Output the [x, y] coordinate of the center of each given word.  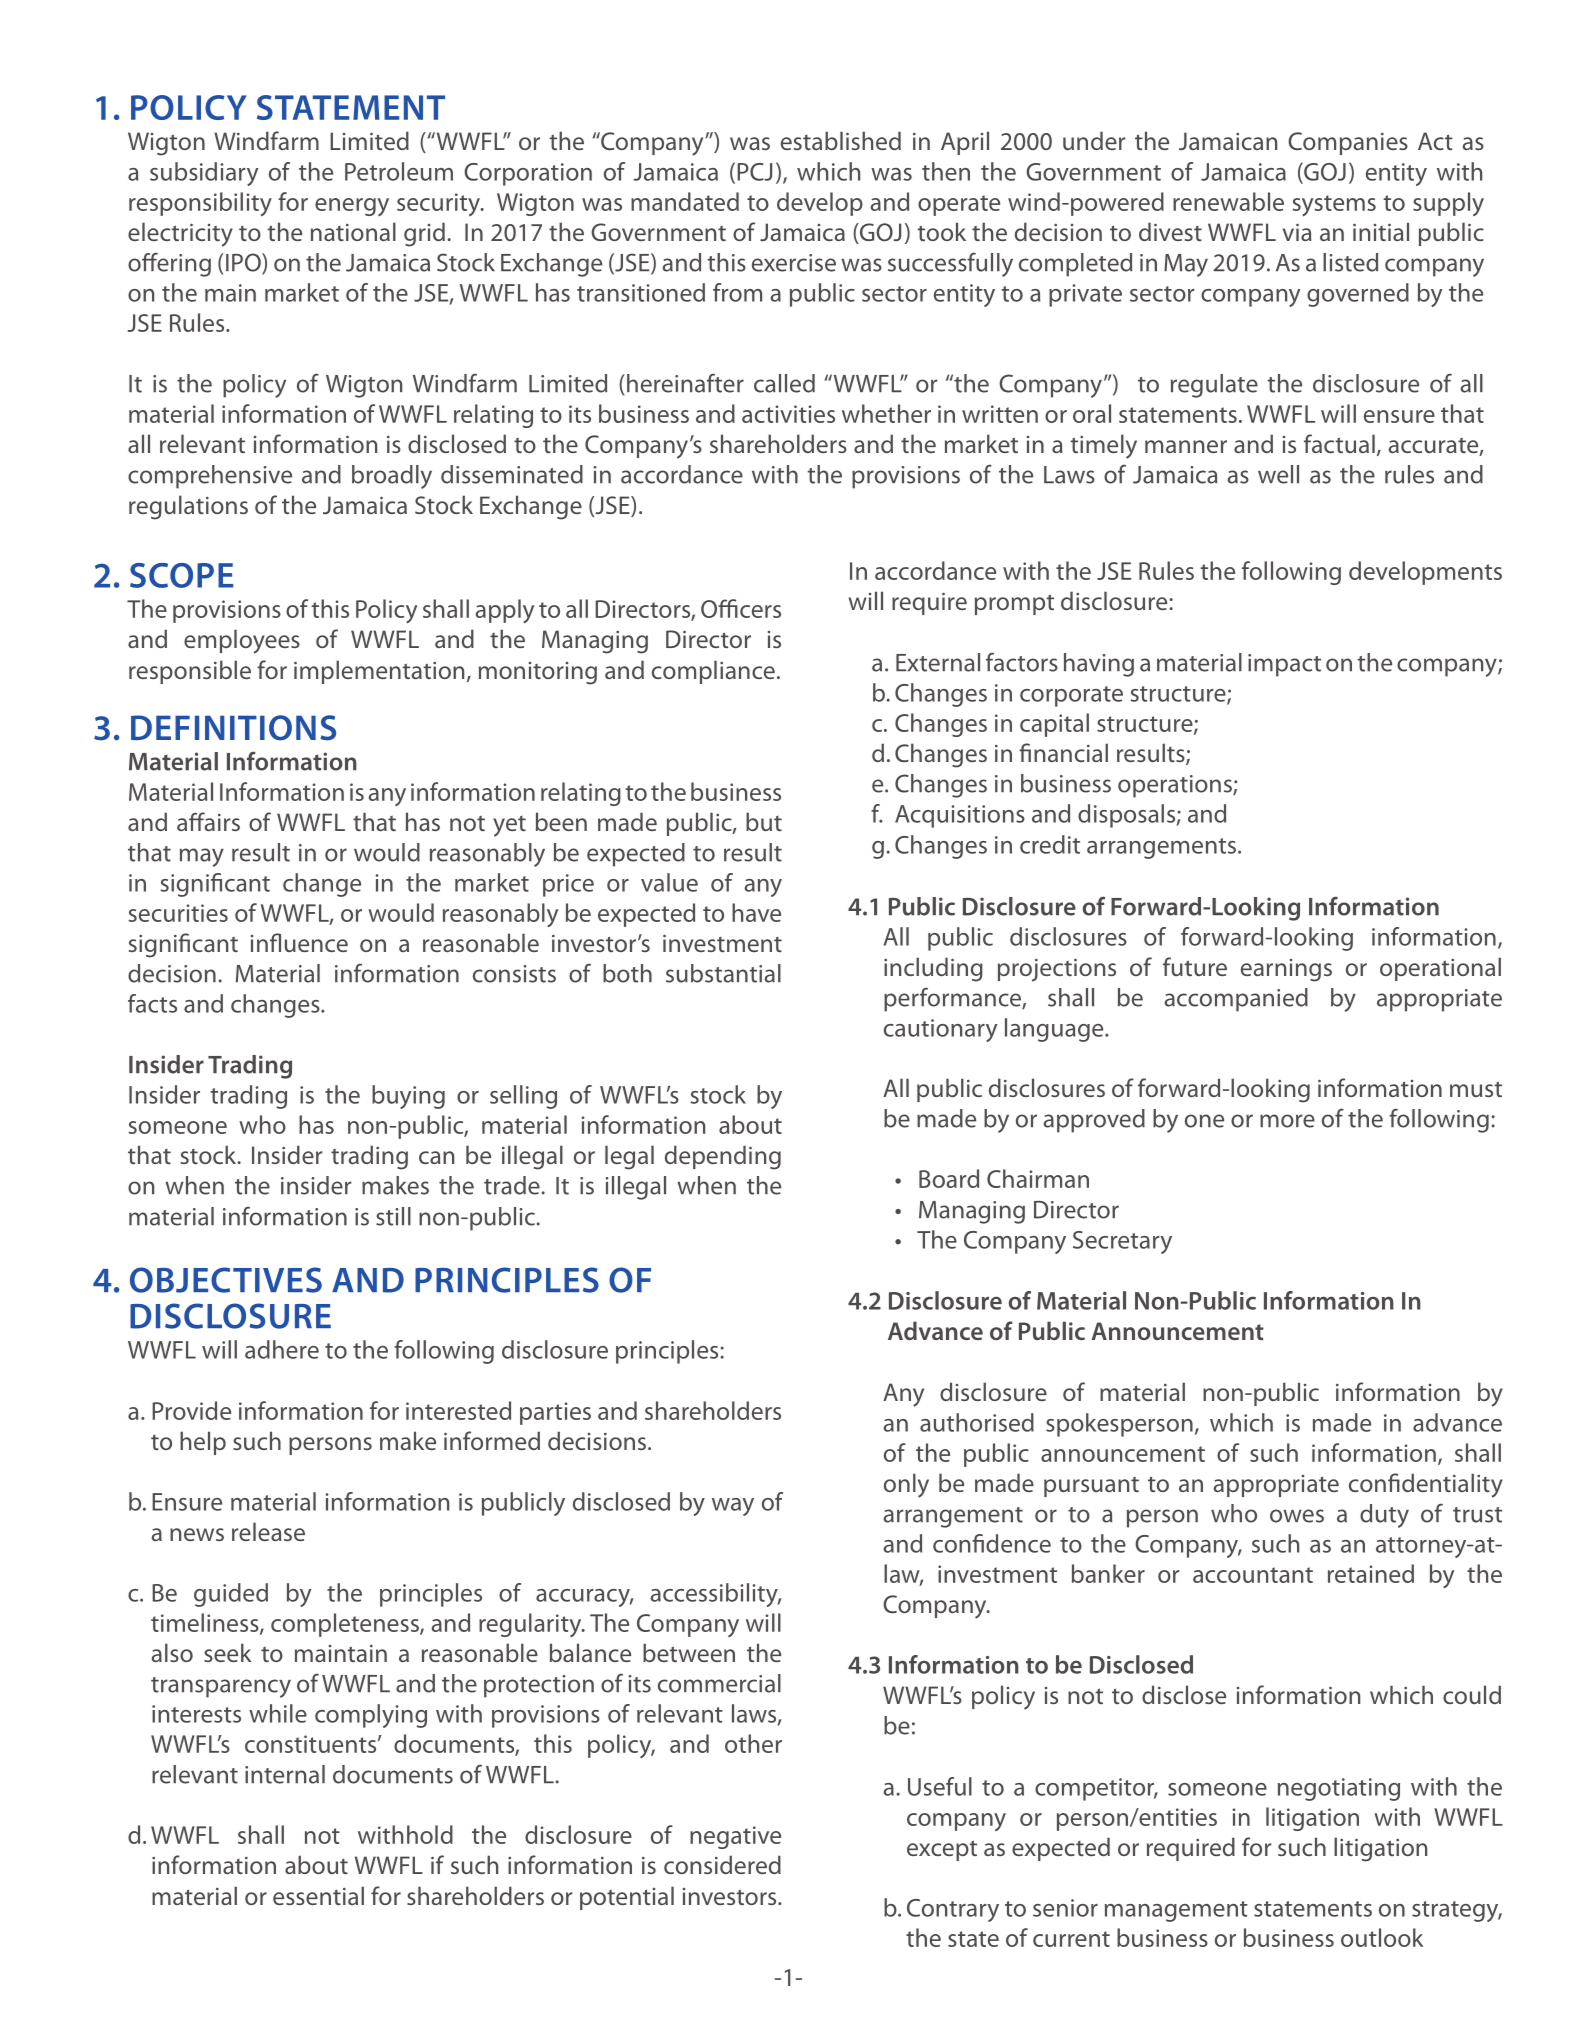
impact [1284, 665]
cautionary [940, 1030]
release [268, 1531]
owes [1297, 1516]
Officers [741, 608]
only [906, 1485]
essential [318, 1895]
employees [242, 641]
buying [408, 1097]
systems [1334, 205]
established [841, 140]
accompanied [1236, 1000]
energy [352, 207]
